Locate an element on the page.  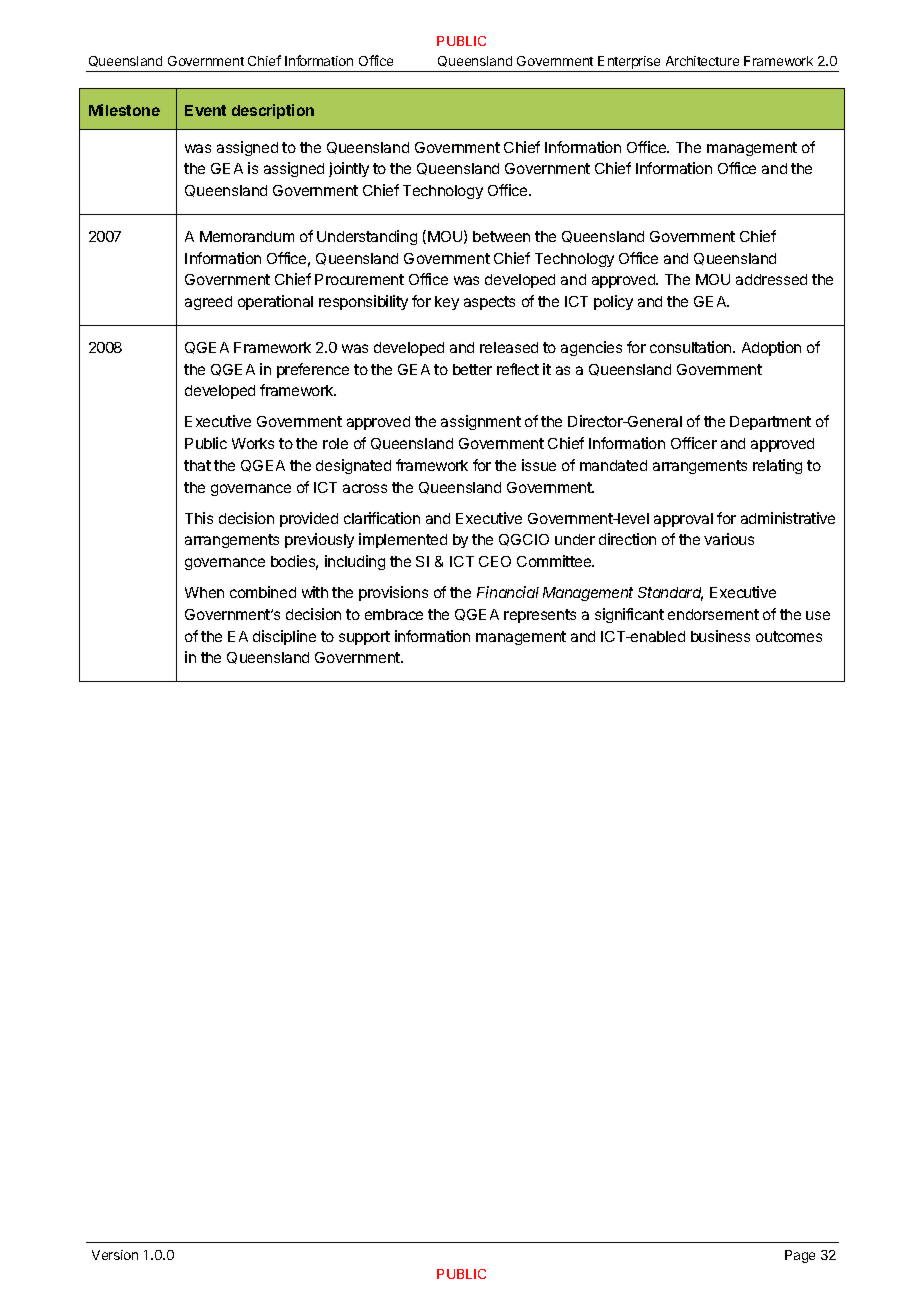
Architecture is located at coordinates (702, 61).
